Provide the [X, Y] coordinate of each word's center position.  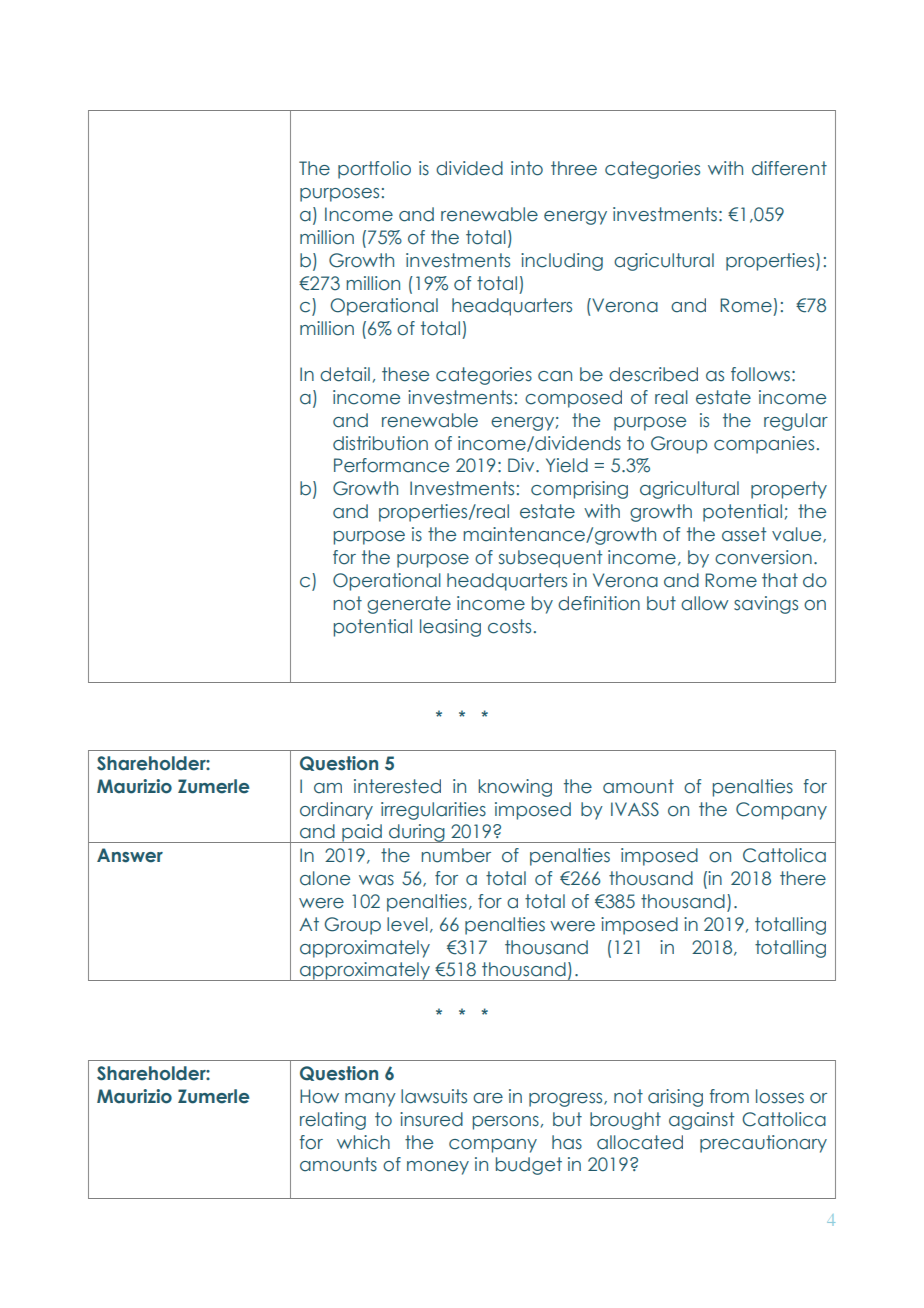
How [319, 1096]
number [456, 855]
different [789, 168]
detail [345, 374]
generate [409, 605]
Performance [391, 465]
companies [764, 445]
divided [469, 168]
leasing [450, 628]
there [803, 878]
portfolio [374, 170]
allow [705, 603]
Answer [130, 855]
